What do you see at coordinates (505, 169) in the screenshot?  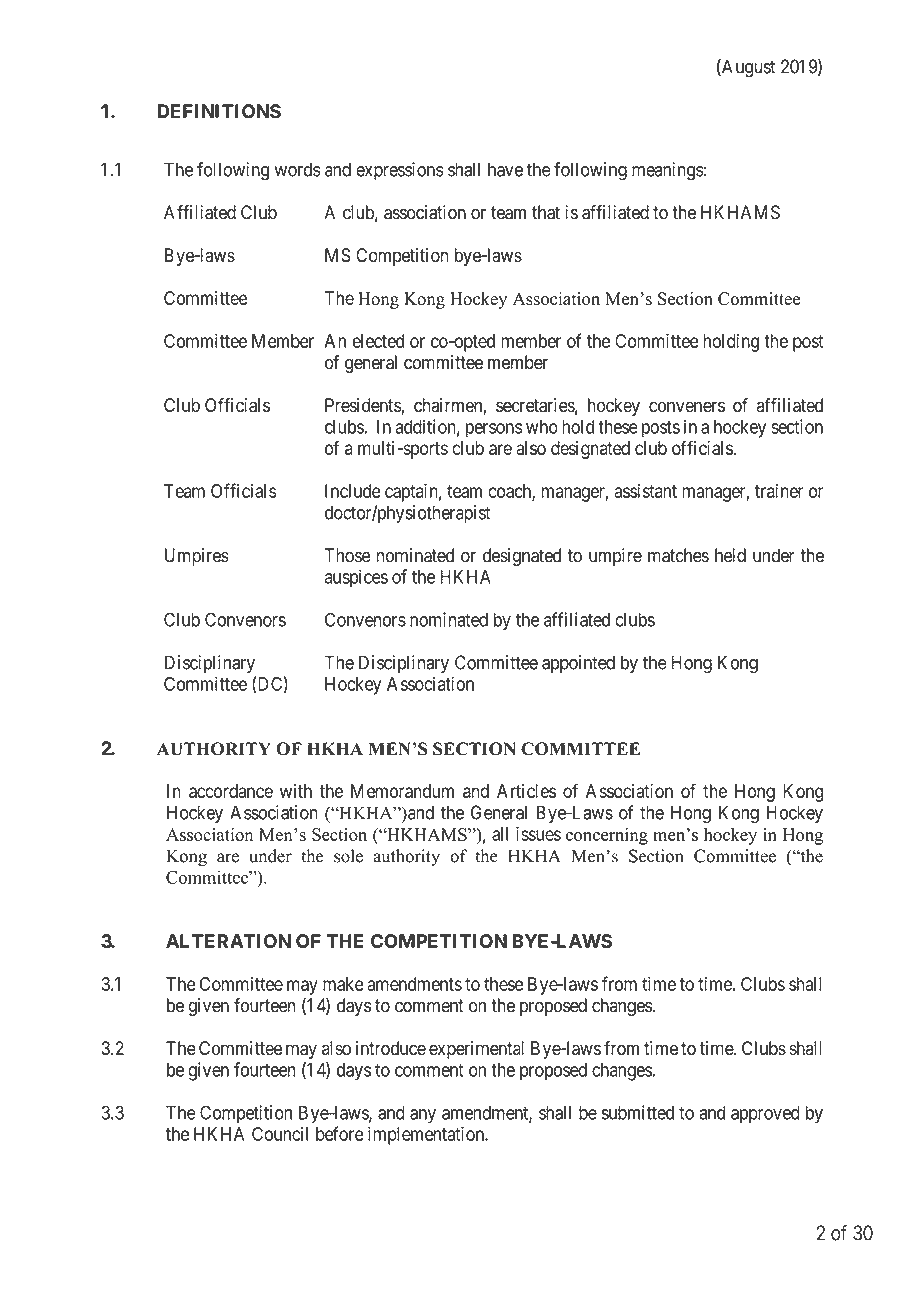 I see `have` at bounding box center [505, 169].
